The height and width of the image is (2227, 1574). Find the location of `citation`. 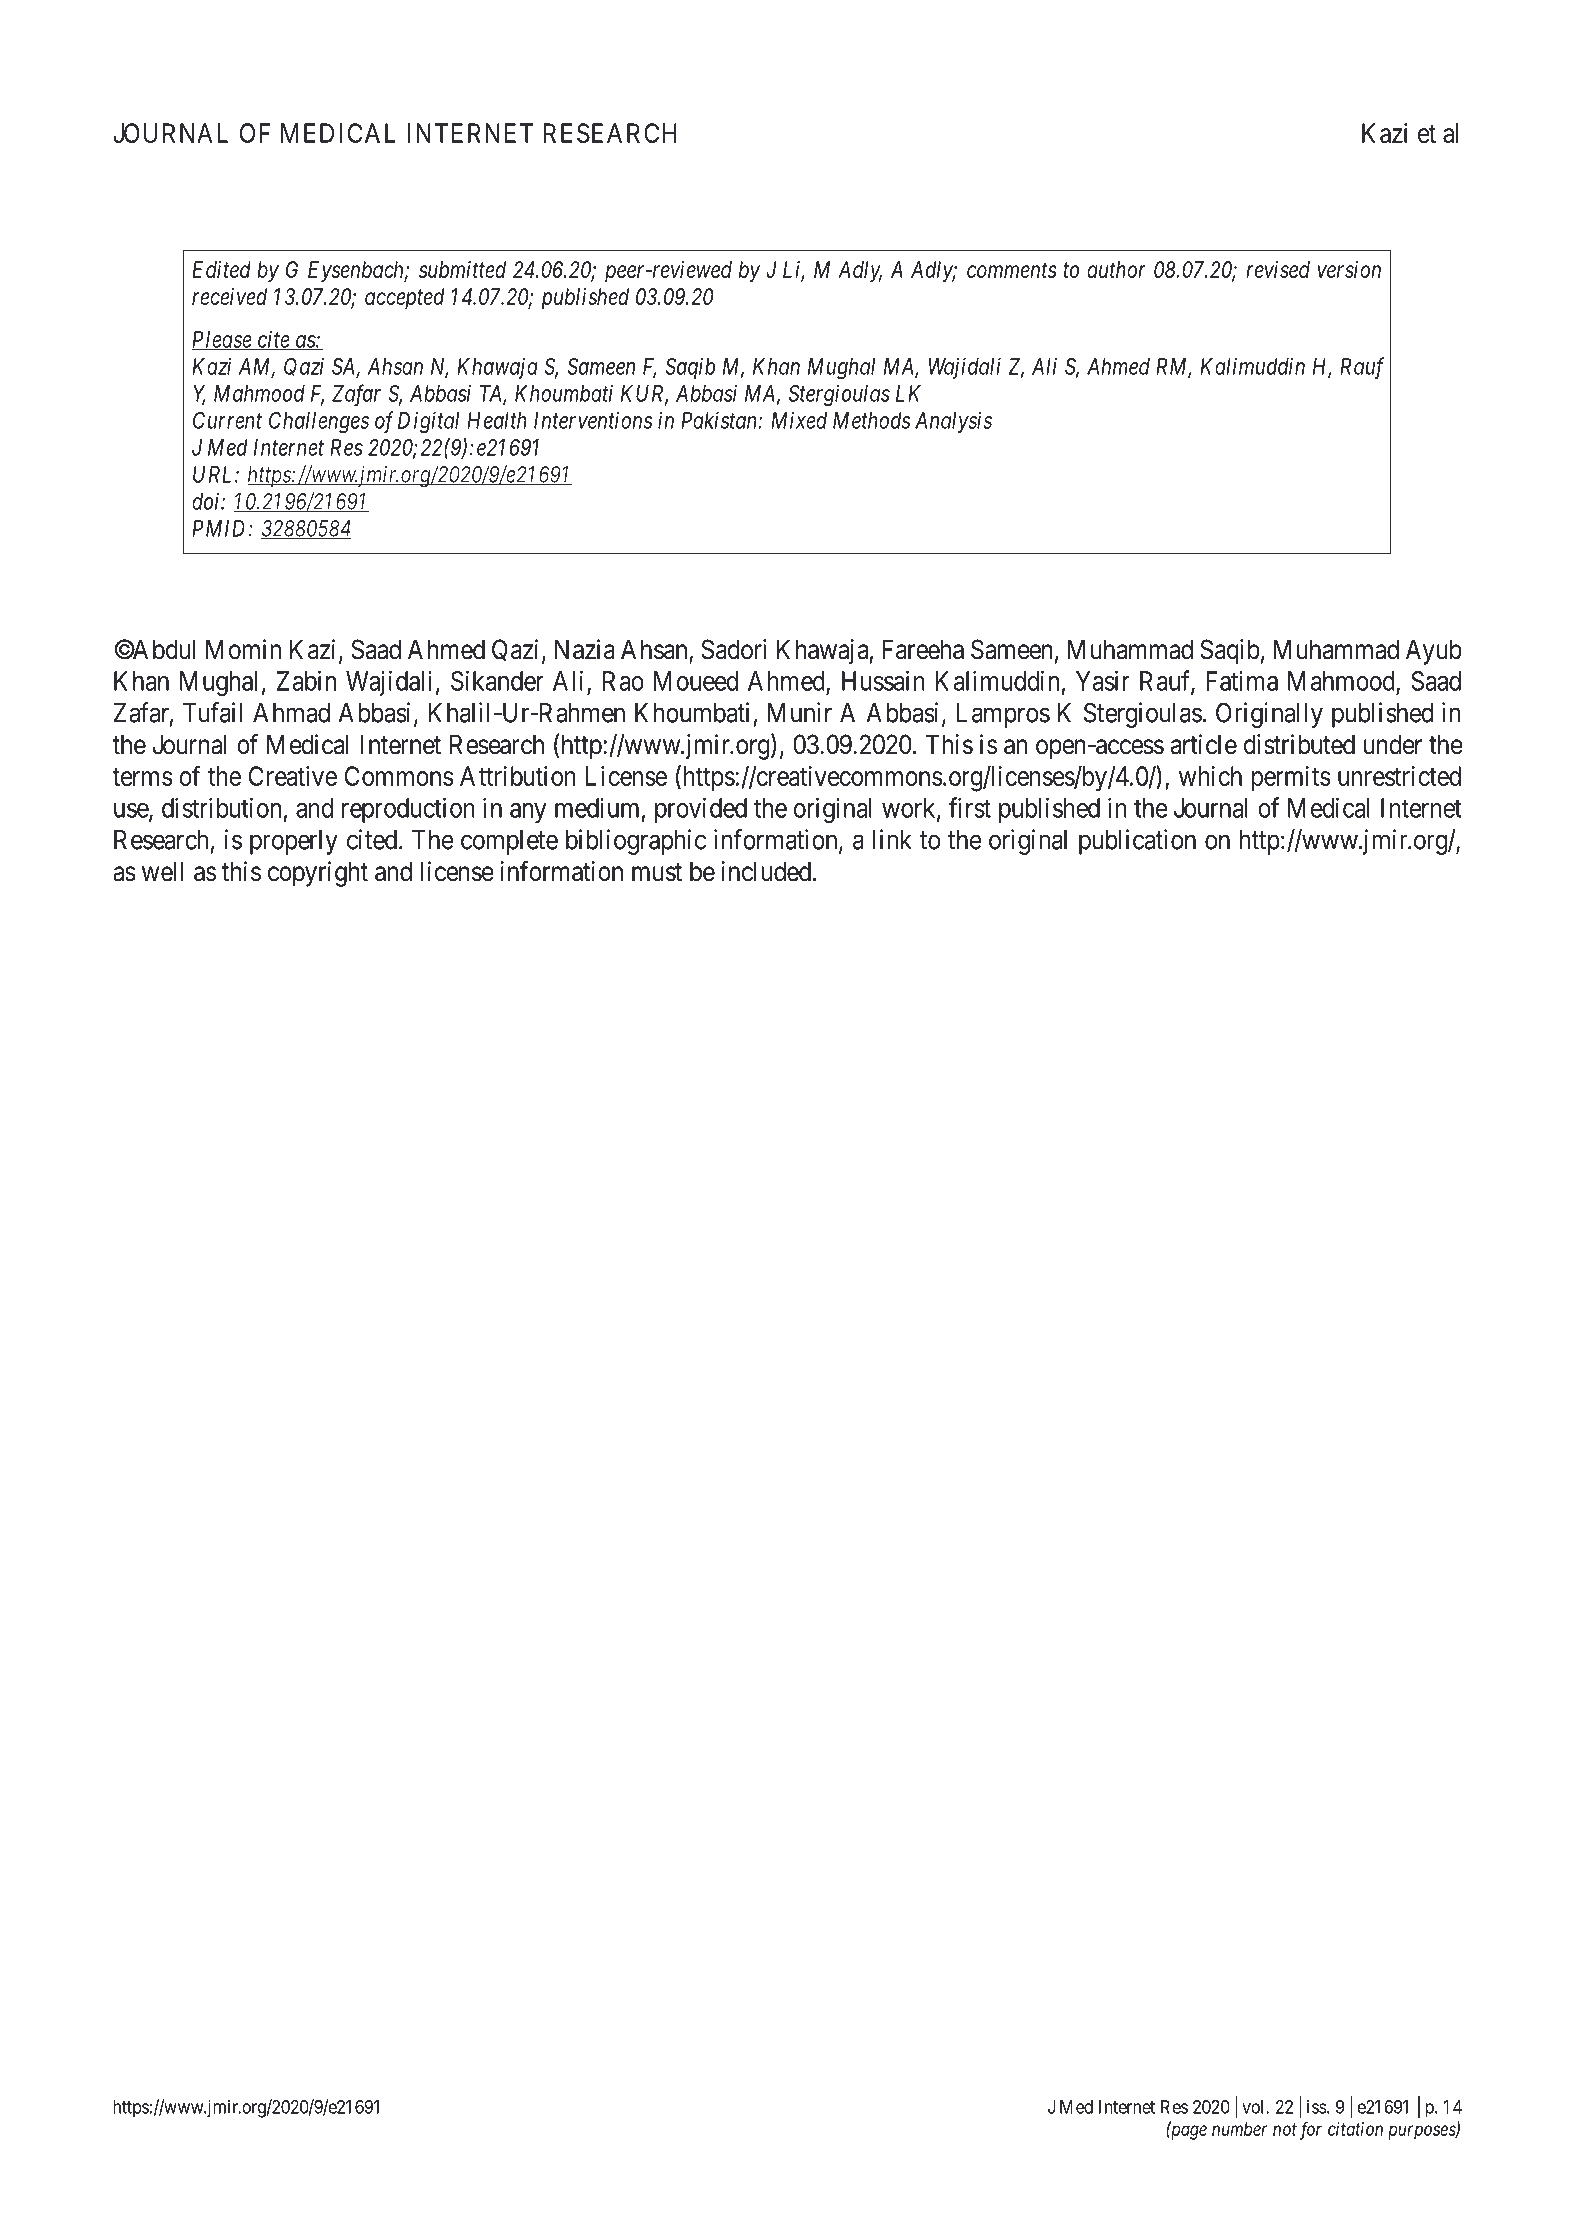

citation is located at coordinates (1355, 2129).
